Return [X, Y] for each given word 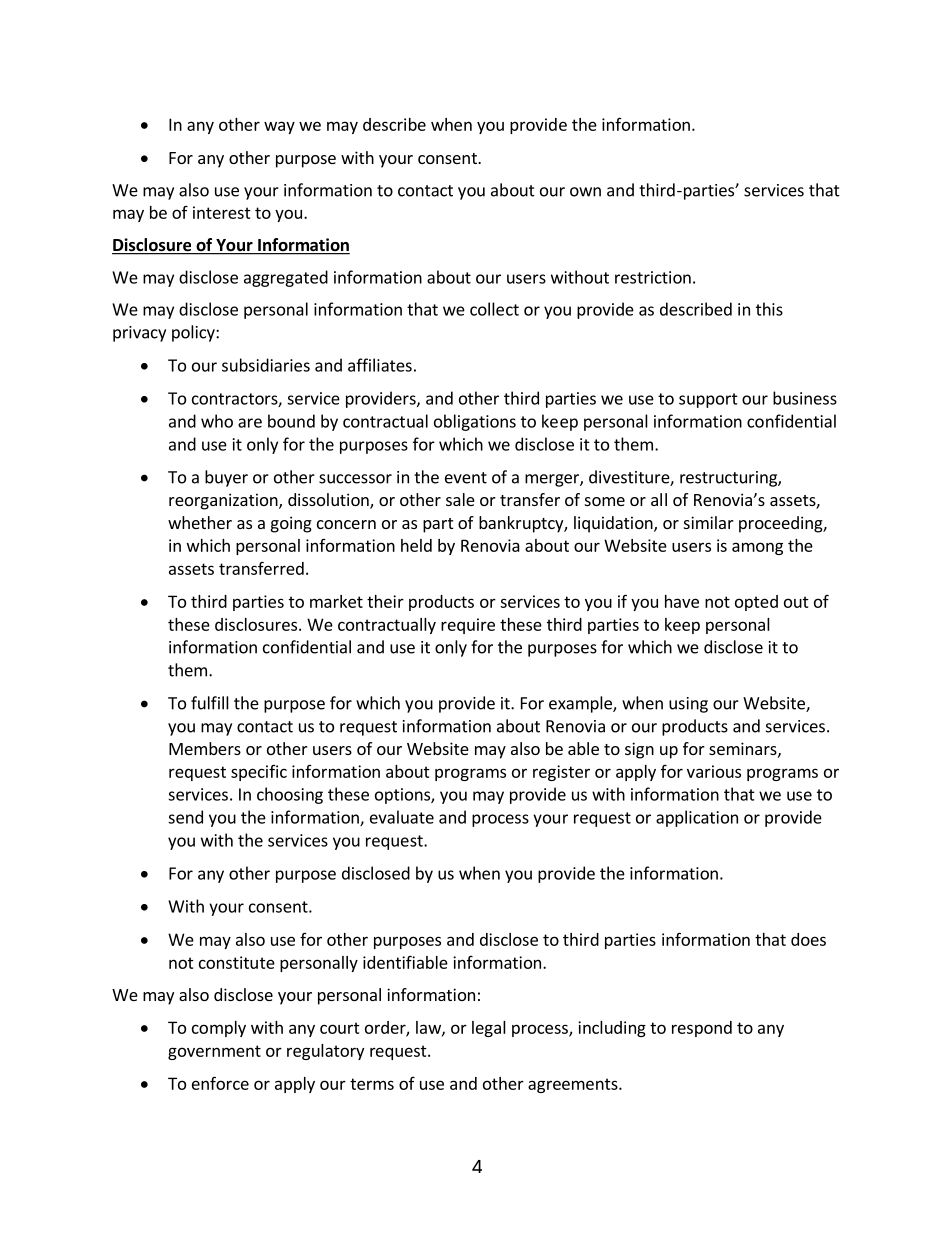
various [714, 771]
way [279, 127]
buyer [226, 478]
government [214, 1052]
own [585, 192]
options [403, 796]
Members [205, 748]
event [466, 478]
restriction [653, 277]
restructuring [729, 479]
